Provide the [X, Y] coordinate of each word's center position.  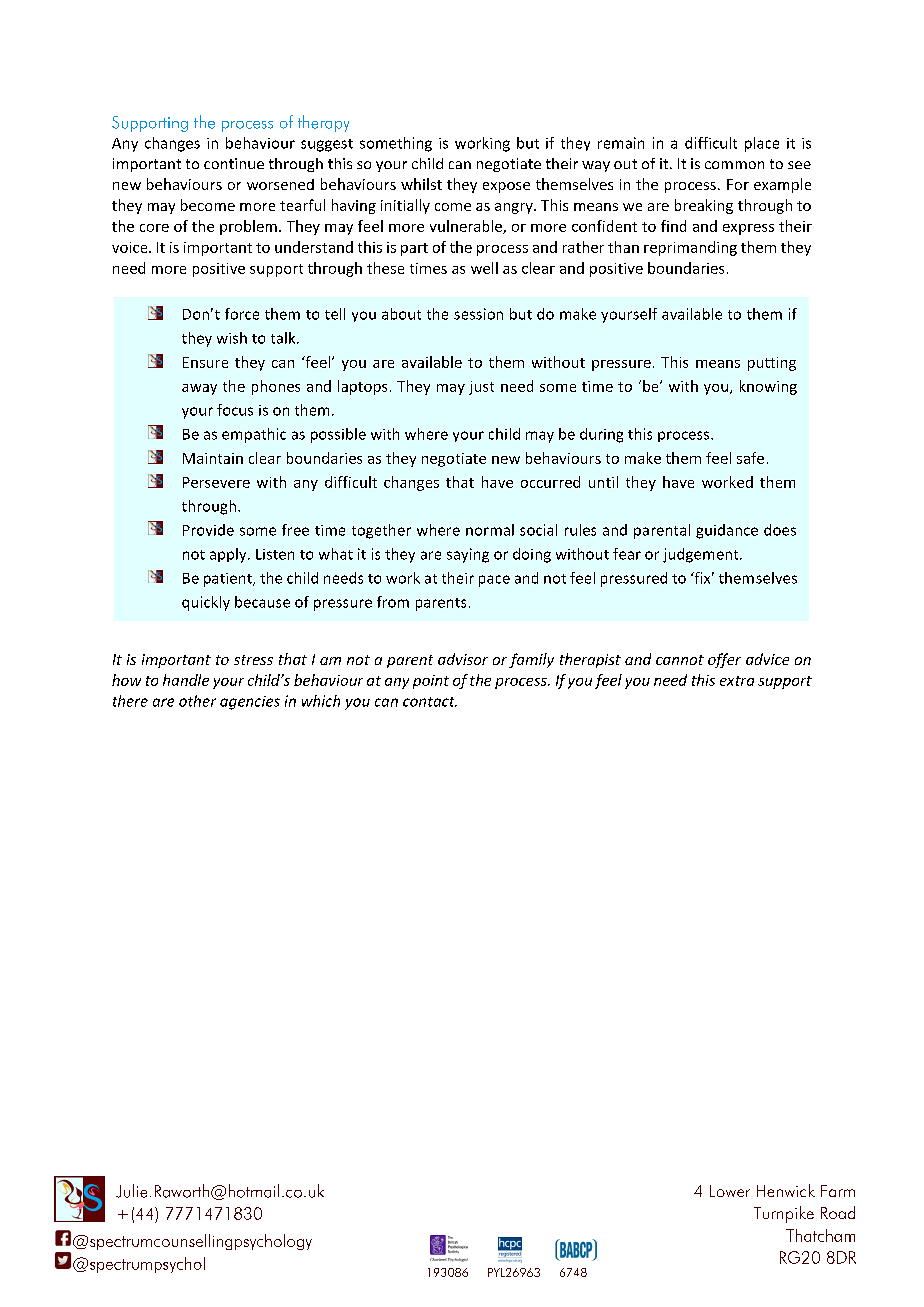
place [762, 144]
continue [234, 163]
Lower [730, 1191]
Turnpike [784, 1214]
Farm [838, 1191]
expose [506, 187]
